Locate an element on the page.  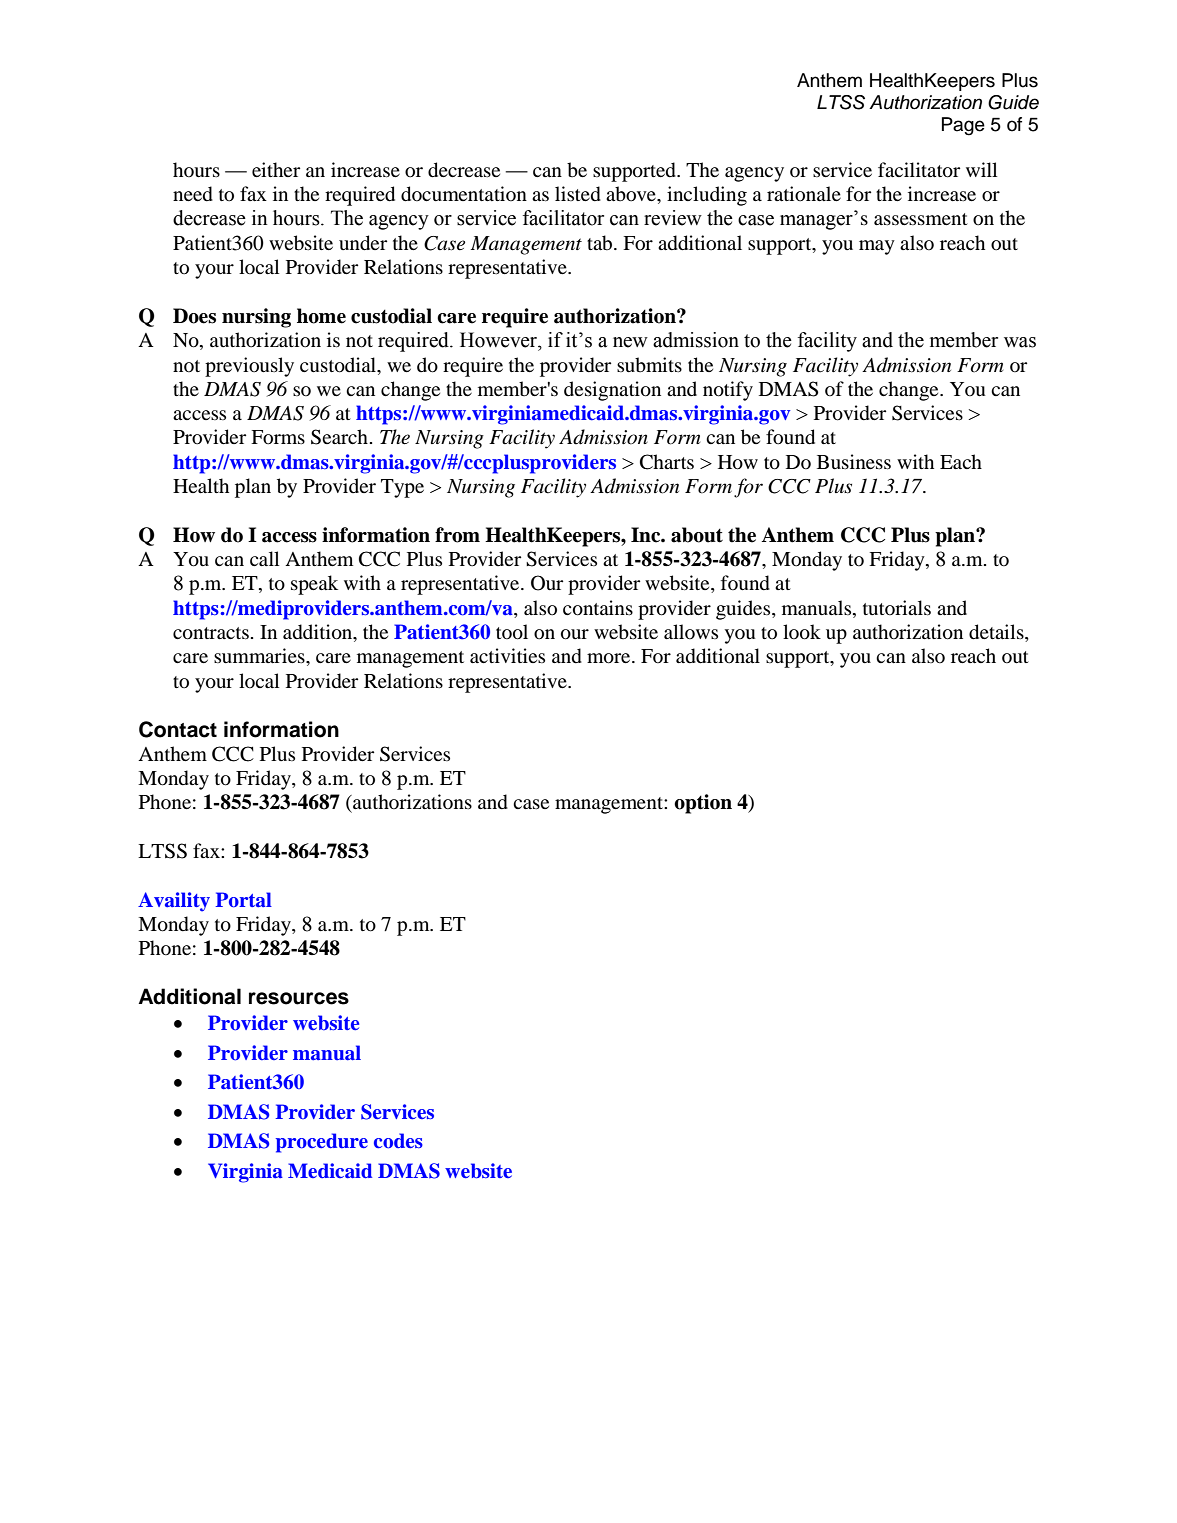
either is located at coordinates (276, 169).
